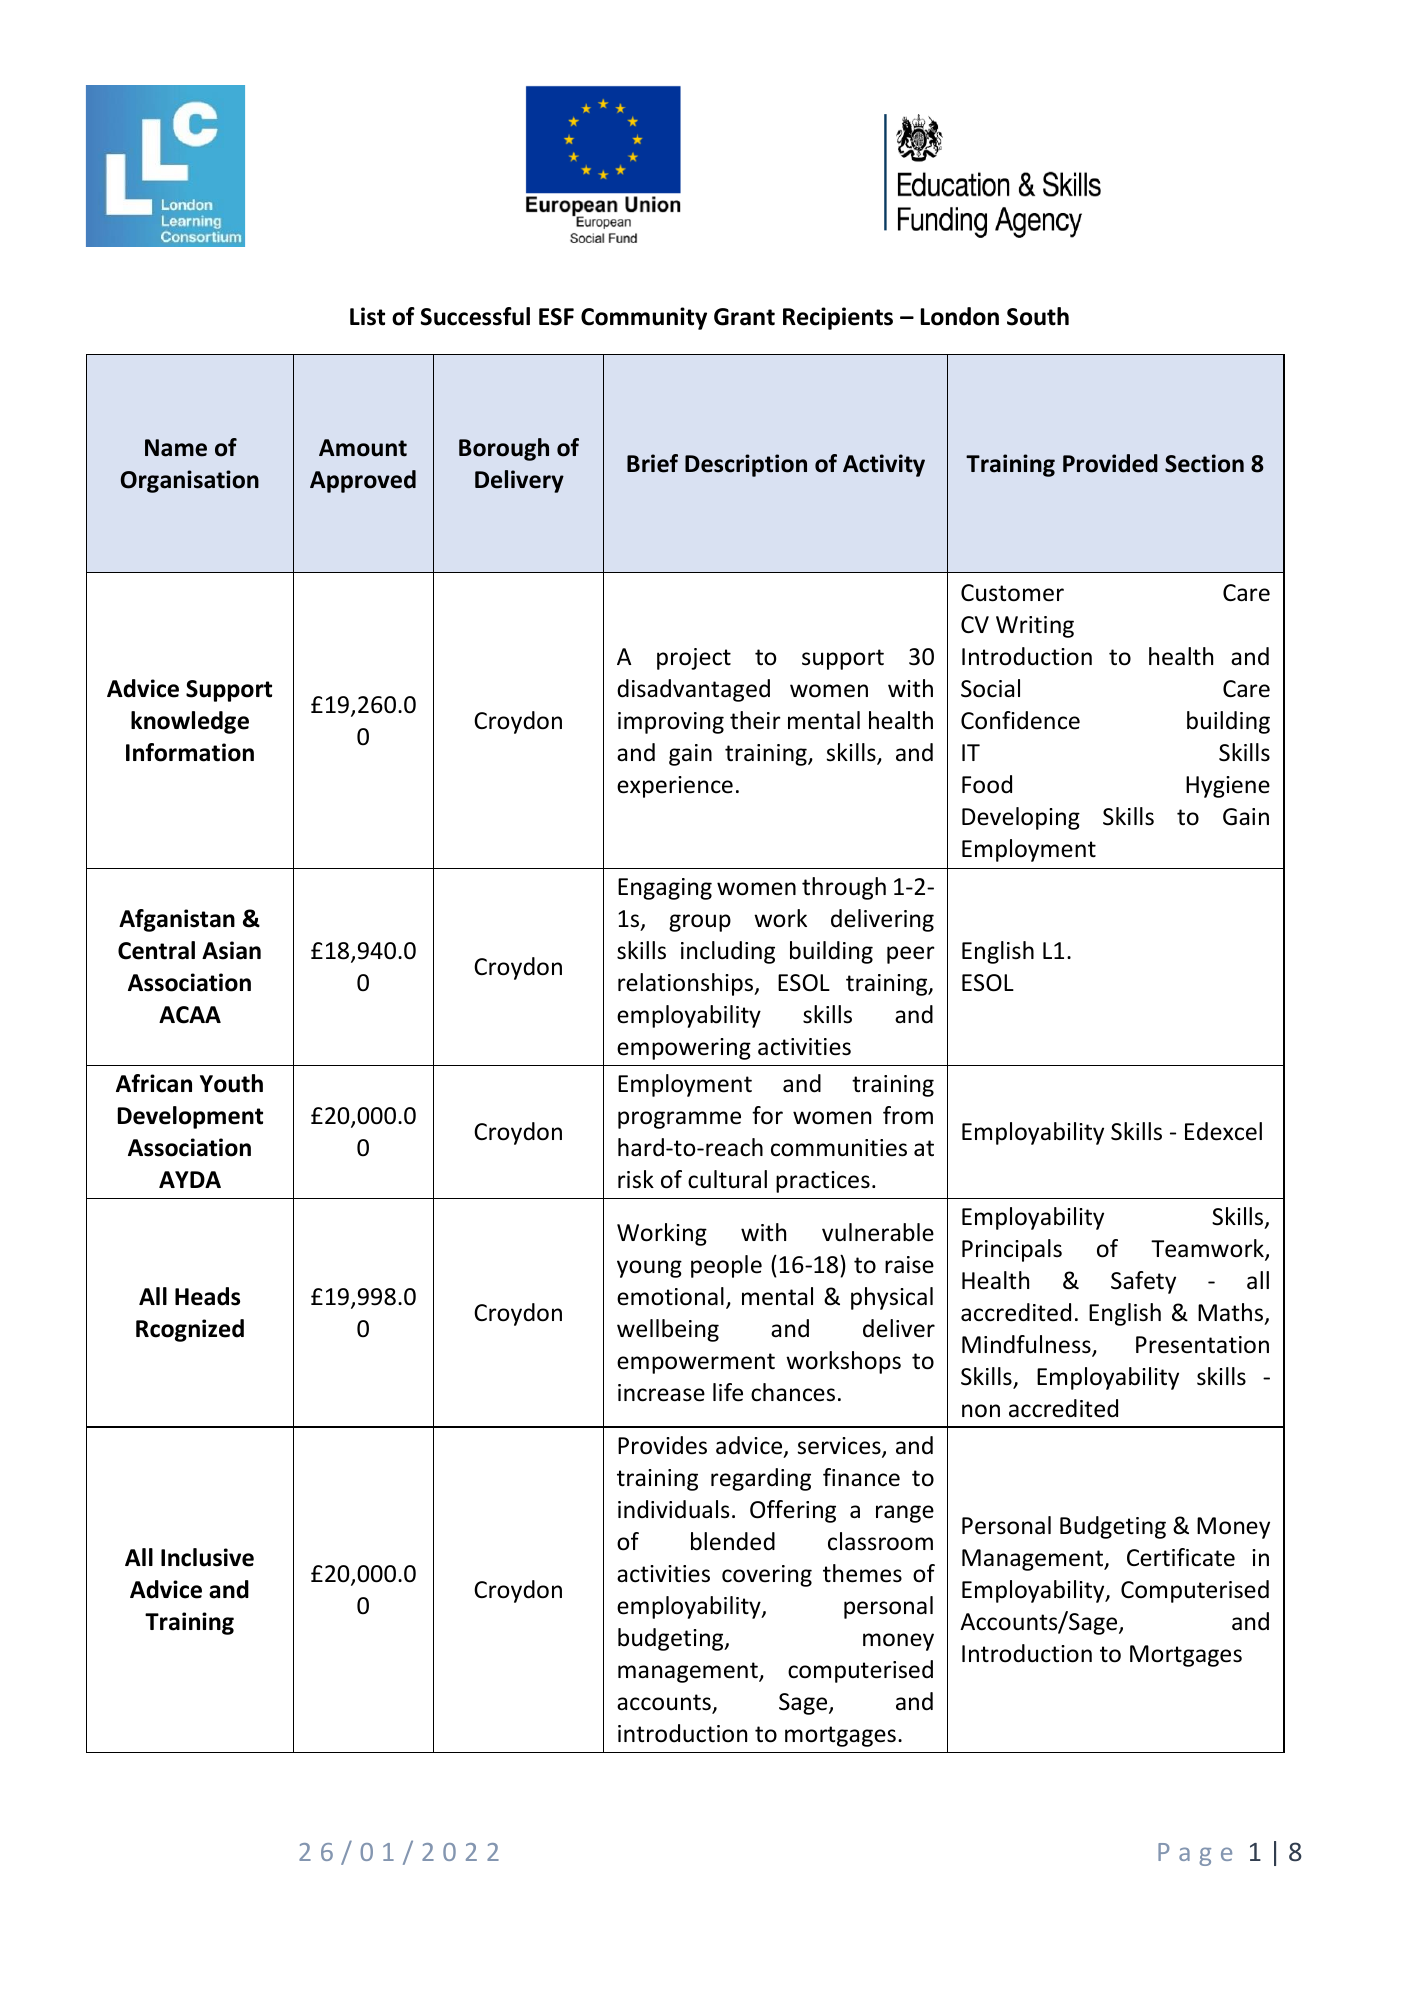 The image size is (1419, 2007). What do you see at coordinates (728, 952) in the screenshot?
I see `including` at bounding box center [728, 952].
